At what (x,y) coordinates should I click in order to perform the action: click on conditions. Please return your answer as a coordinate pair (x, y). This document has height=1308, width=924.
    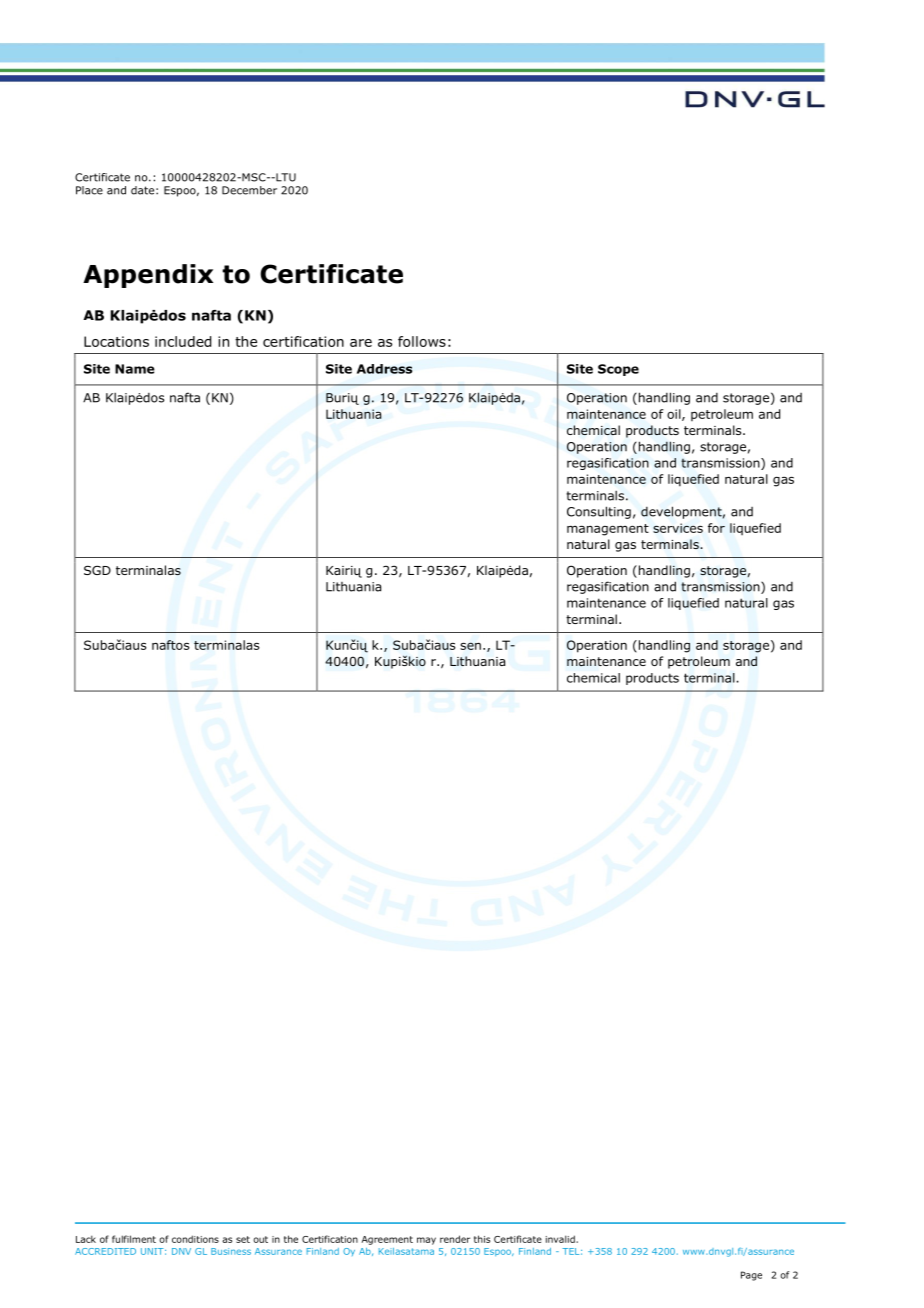
    Looking at the image, I should click on (195, 1239).
